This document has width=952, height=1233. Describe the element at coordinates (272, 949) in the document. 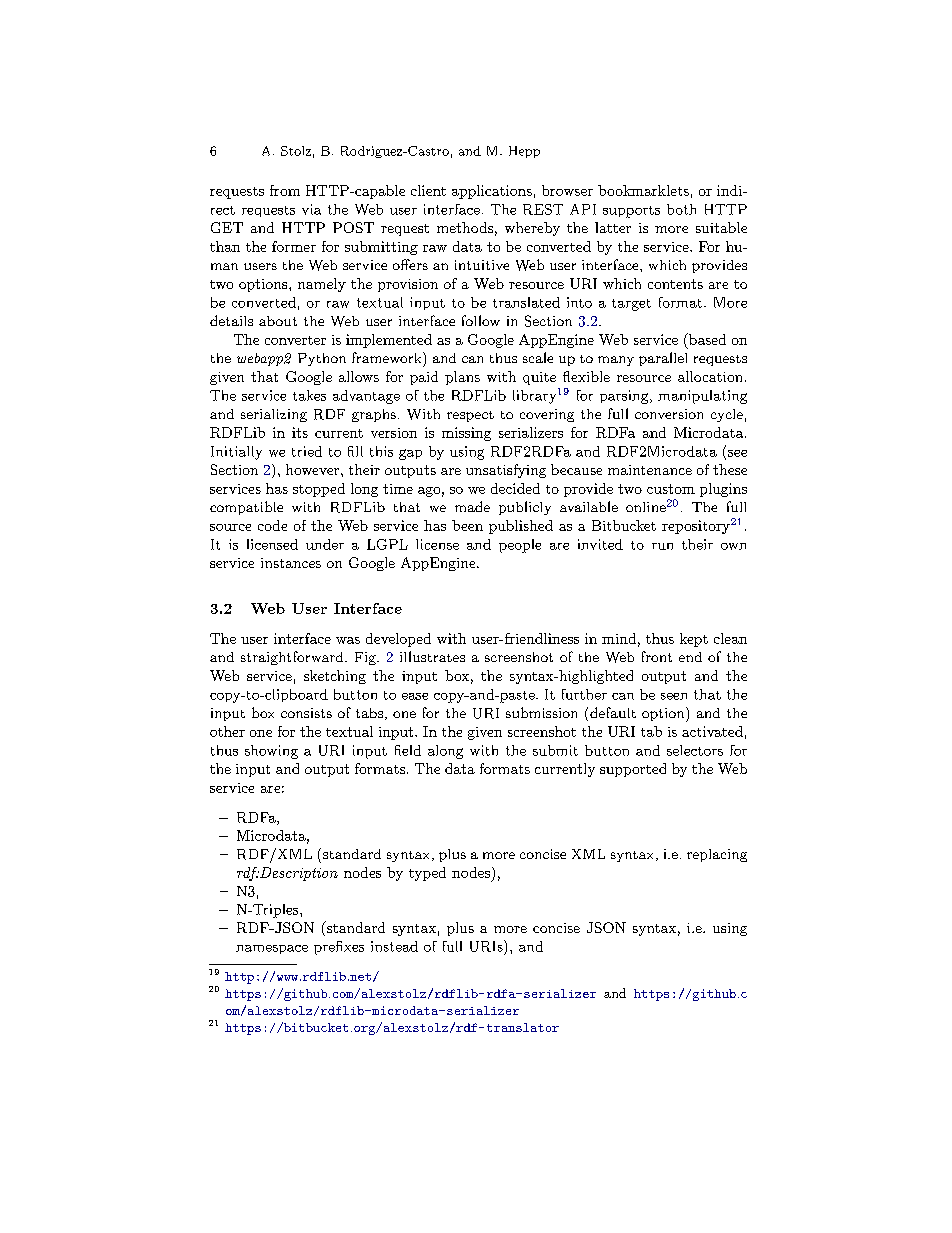

I see `namespace` at that location.
